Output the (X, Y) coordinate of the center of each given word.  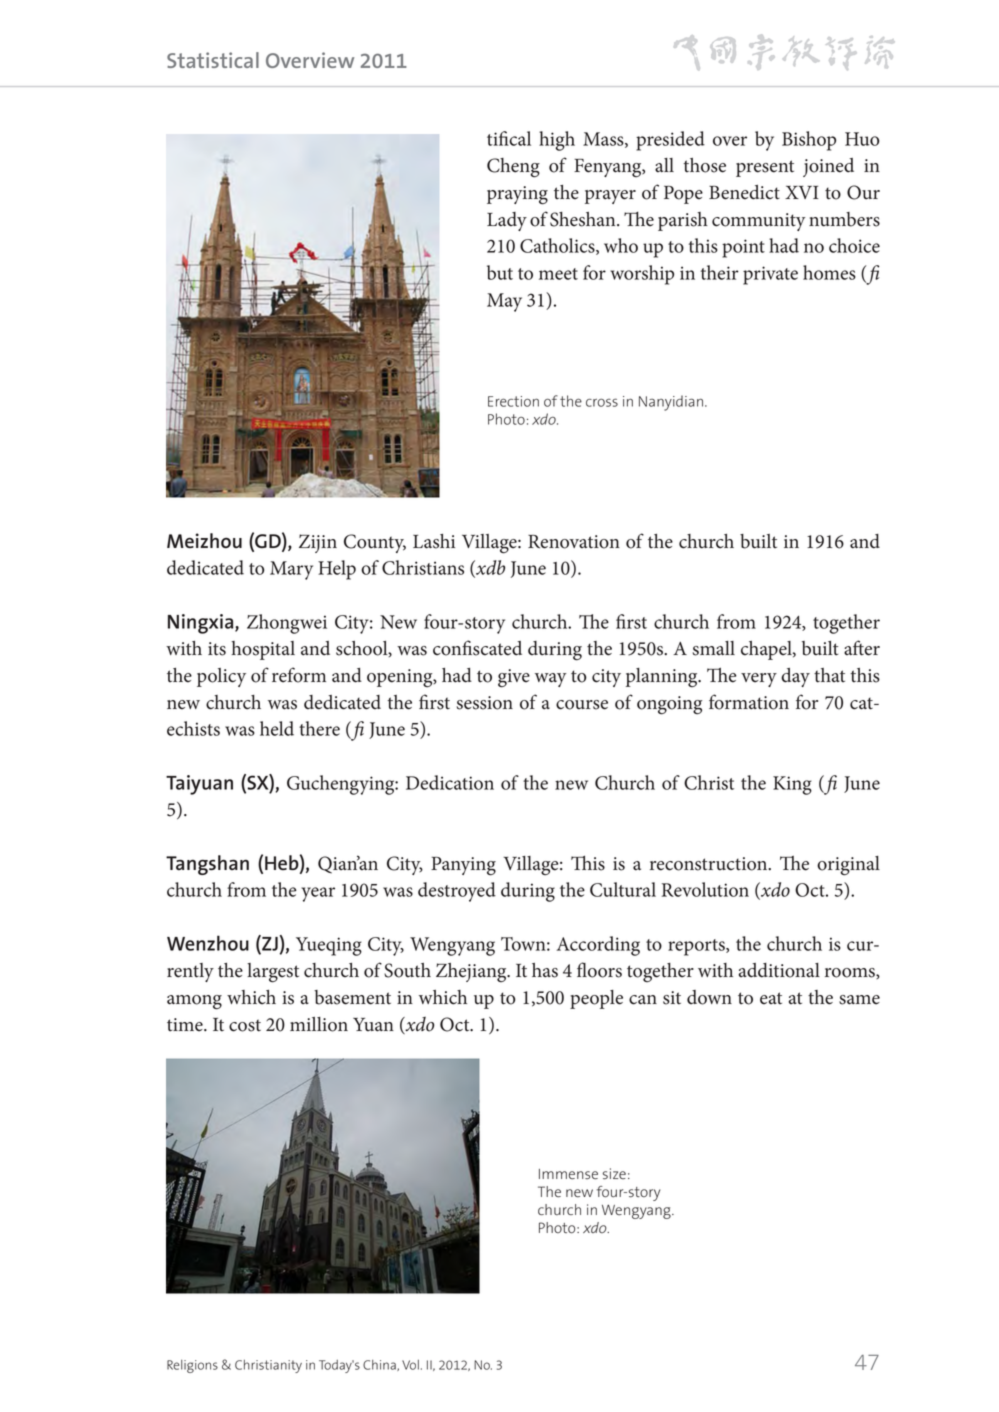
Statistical (213, 60)
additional (779, 970)
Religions (192, 1366)
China (380, 1365)
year (318, 894)
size (614, 1174)
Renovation (574, 542)
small (713, 648)
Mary (291, 570)
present (765, 168)
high (557, 141)
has (545, 970)
